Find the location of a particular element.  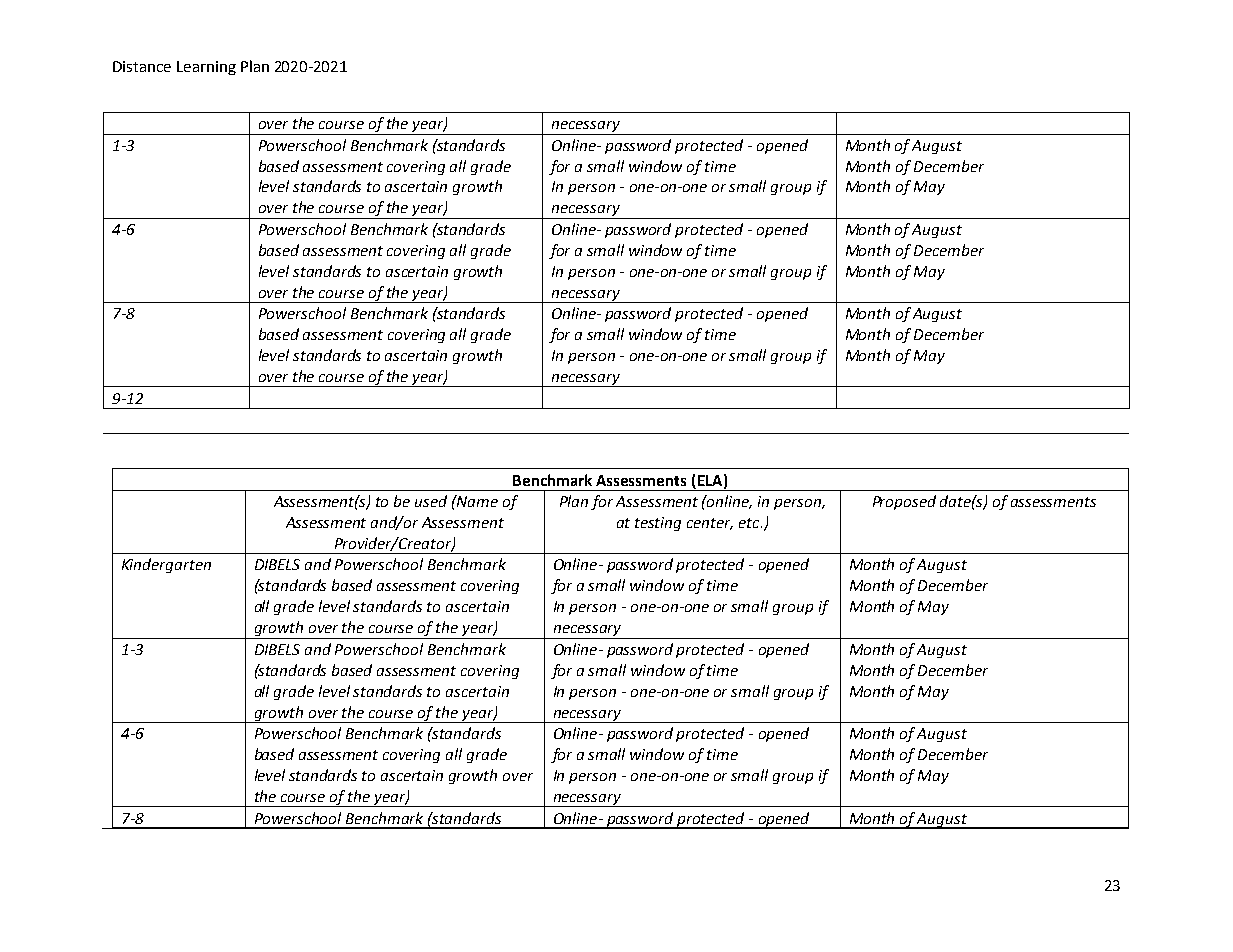

etc is located at coordinates (750, 523).
